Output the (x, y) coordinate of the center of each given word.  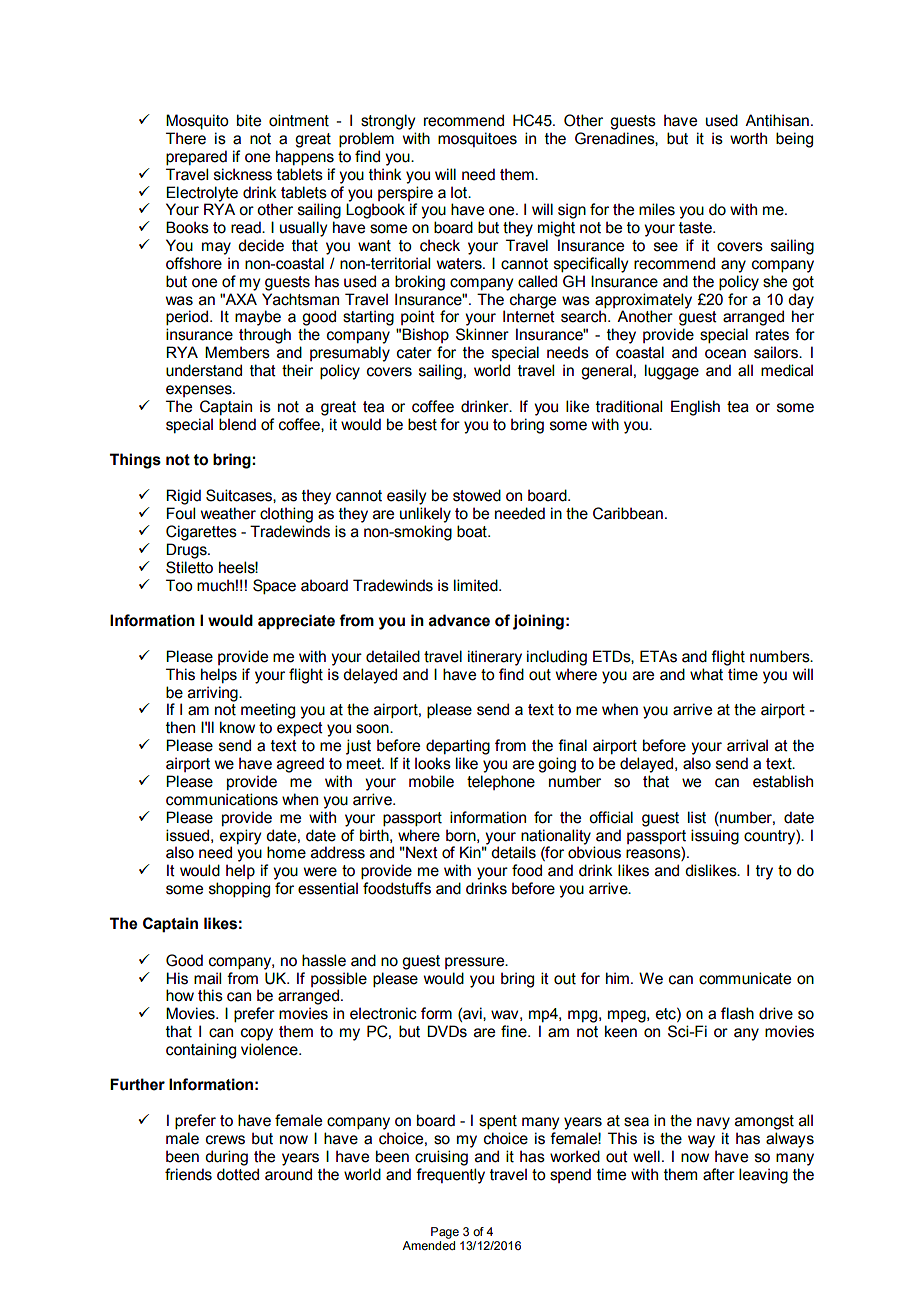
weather (228, 513)
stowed (477, 495)
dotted (238, 1174)
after (719, 1174)
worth (748, 138)
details (513, 852)
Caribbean (628, 513)
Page (445, 1233)
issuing (715, 837)
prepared (196, 158)
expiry (240, 837)
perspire (405, 193)
